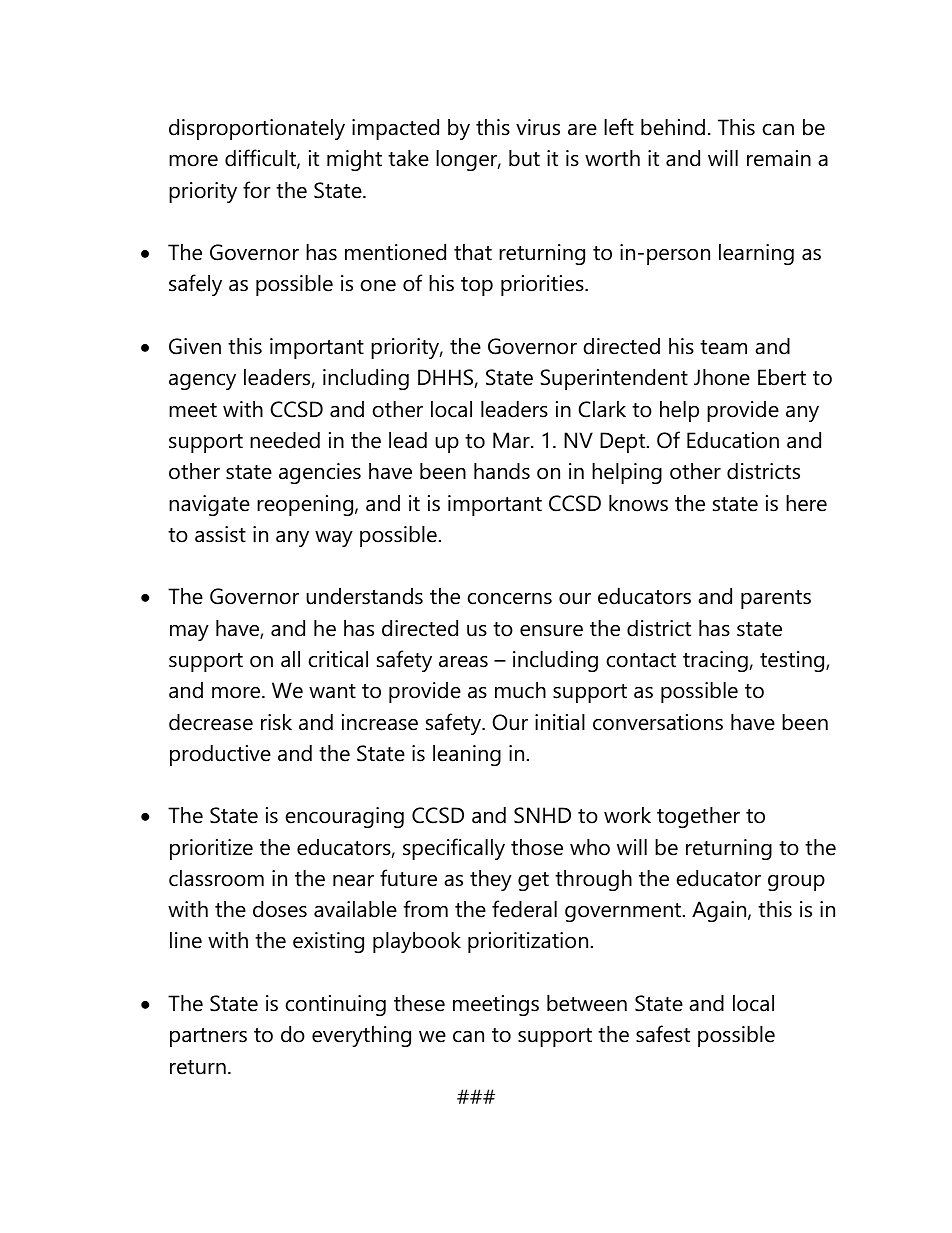  I want to click on these, so click(419, 1003).
